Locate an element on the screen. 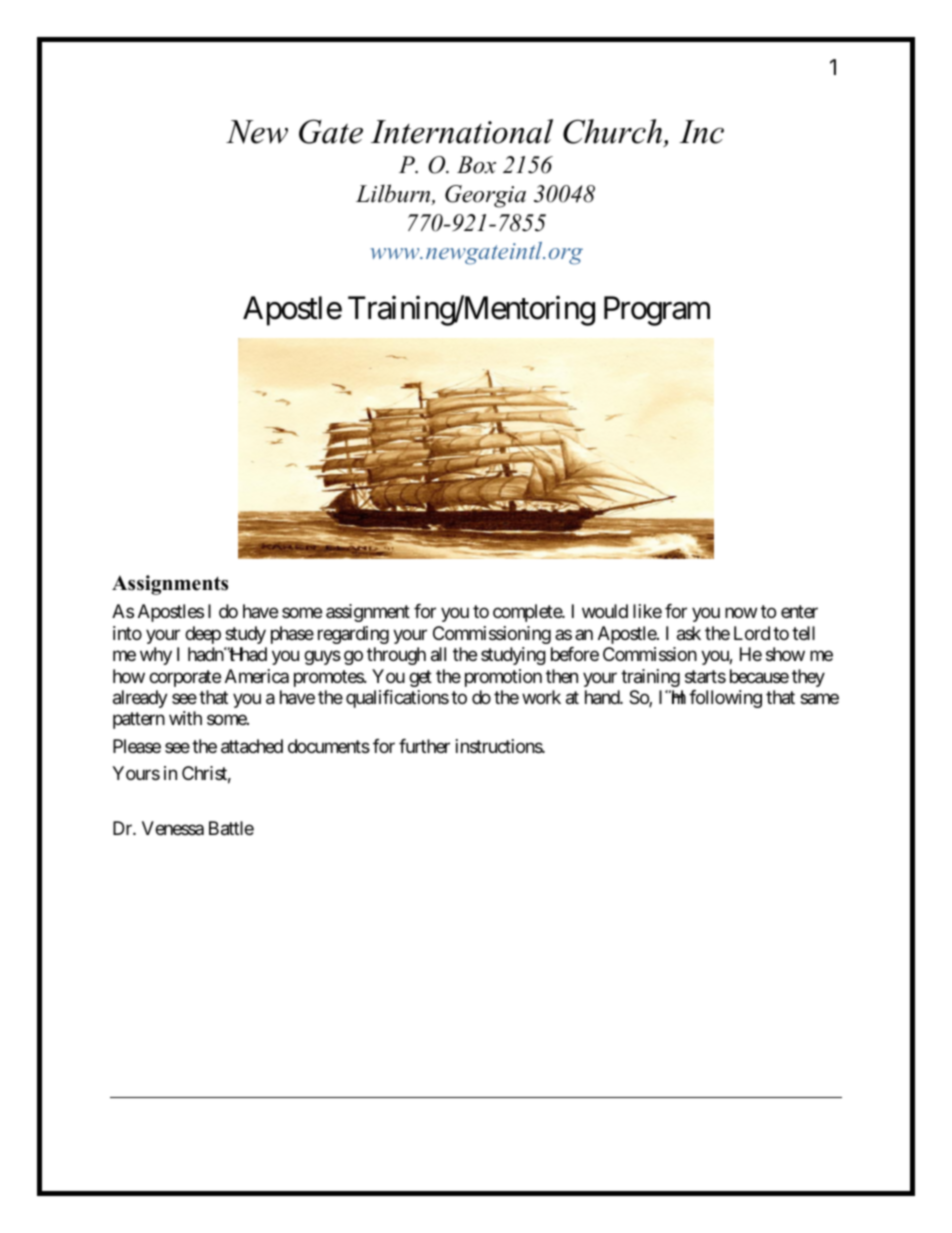  with is located at coordinates (185, 718).
